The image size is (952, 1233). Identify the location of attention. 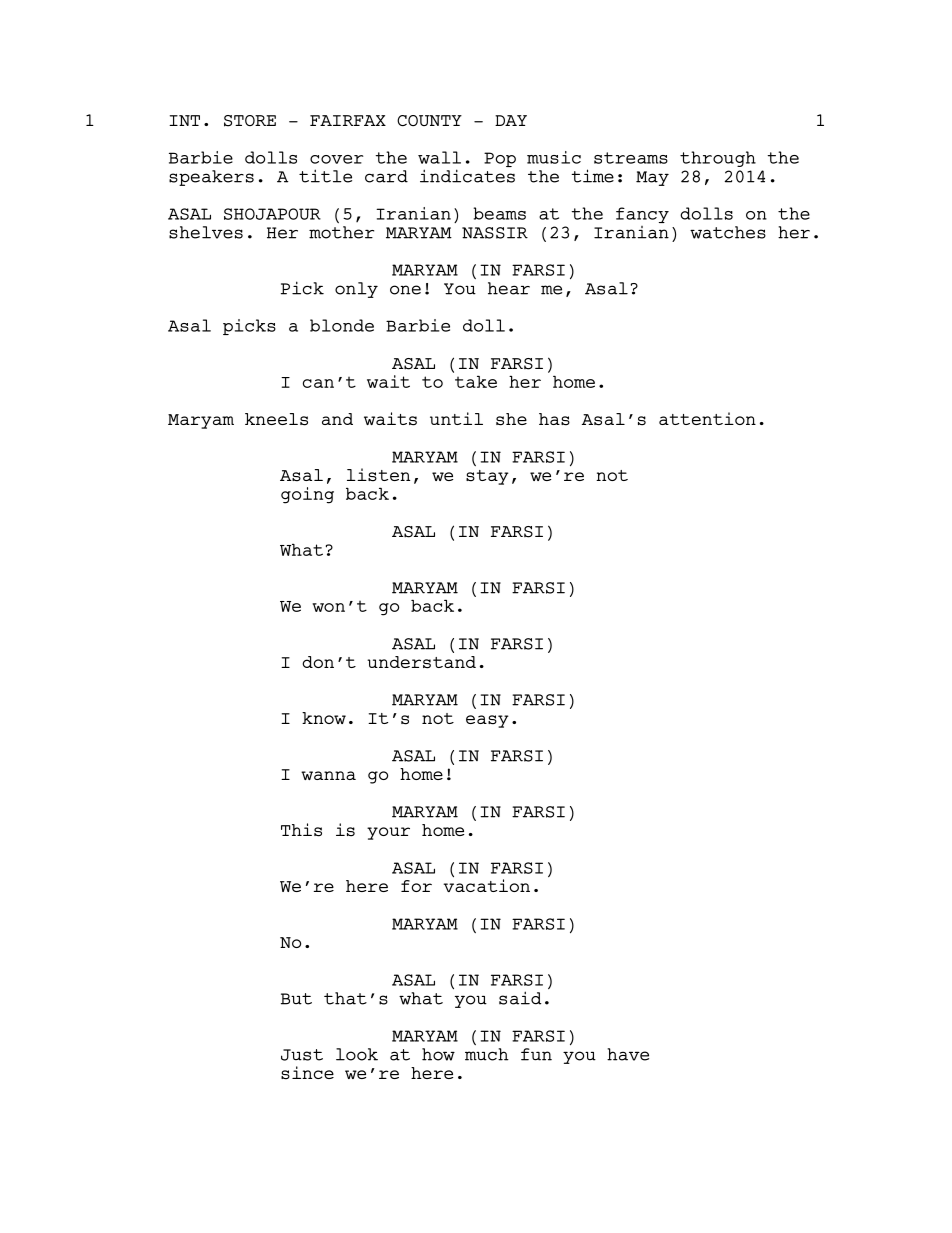
(707, 418).
